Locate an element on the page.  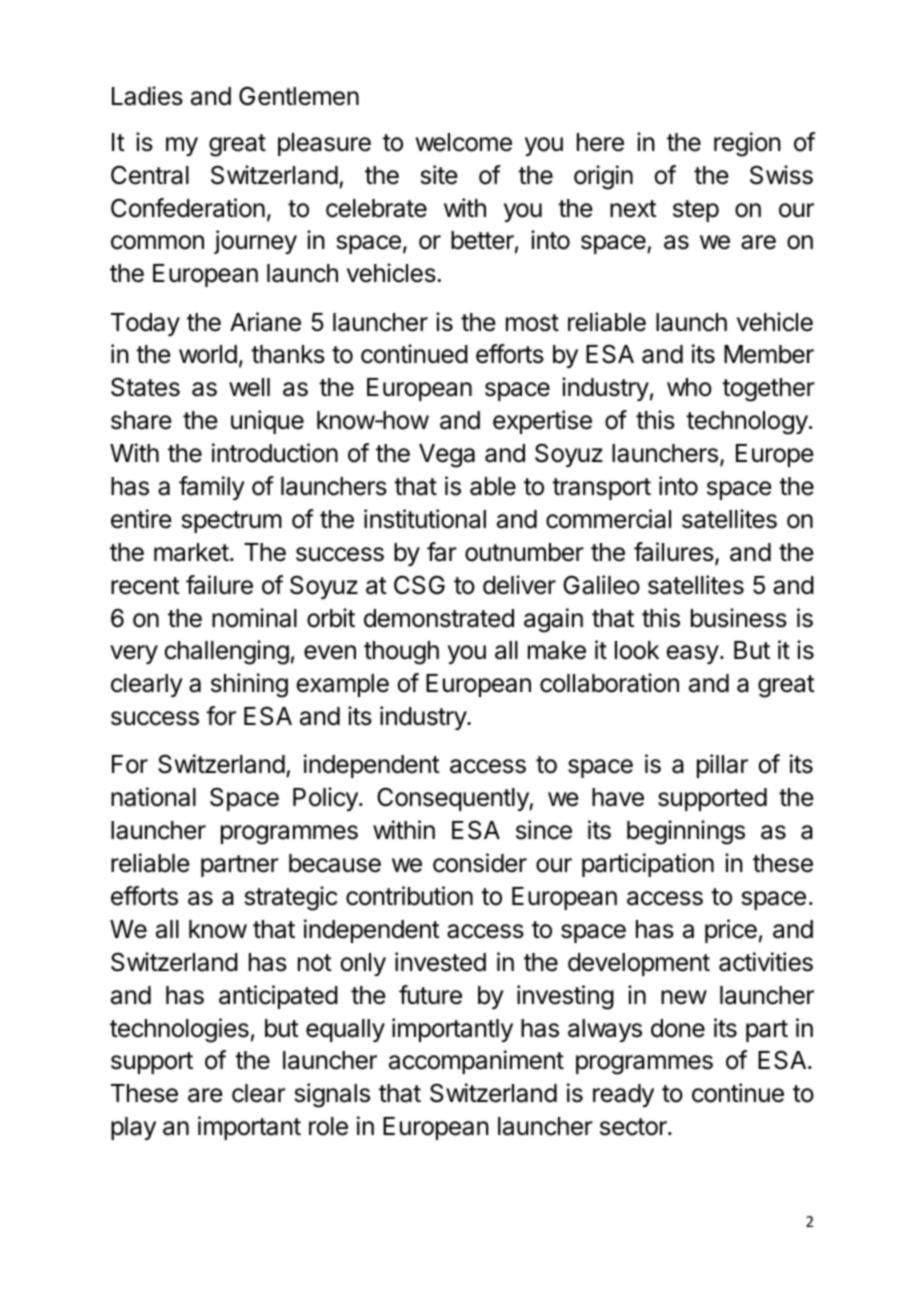
welcome is located at coordinates (464, 142).
